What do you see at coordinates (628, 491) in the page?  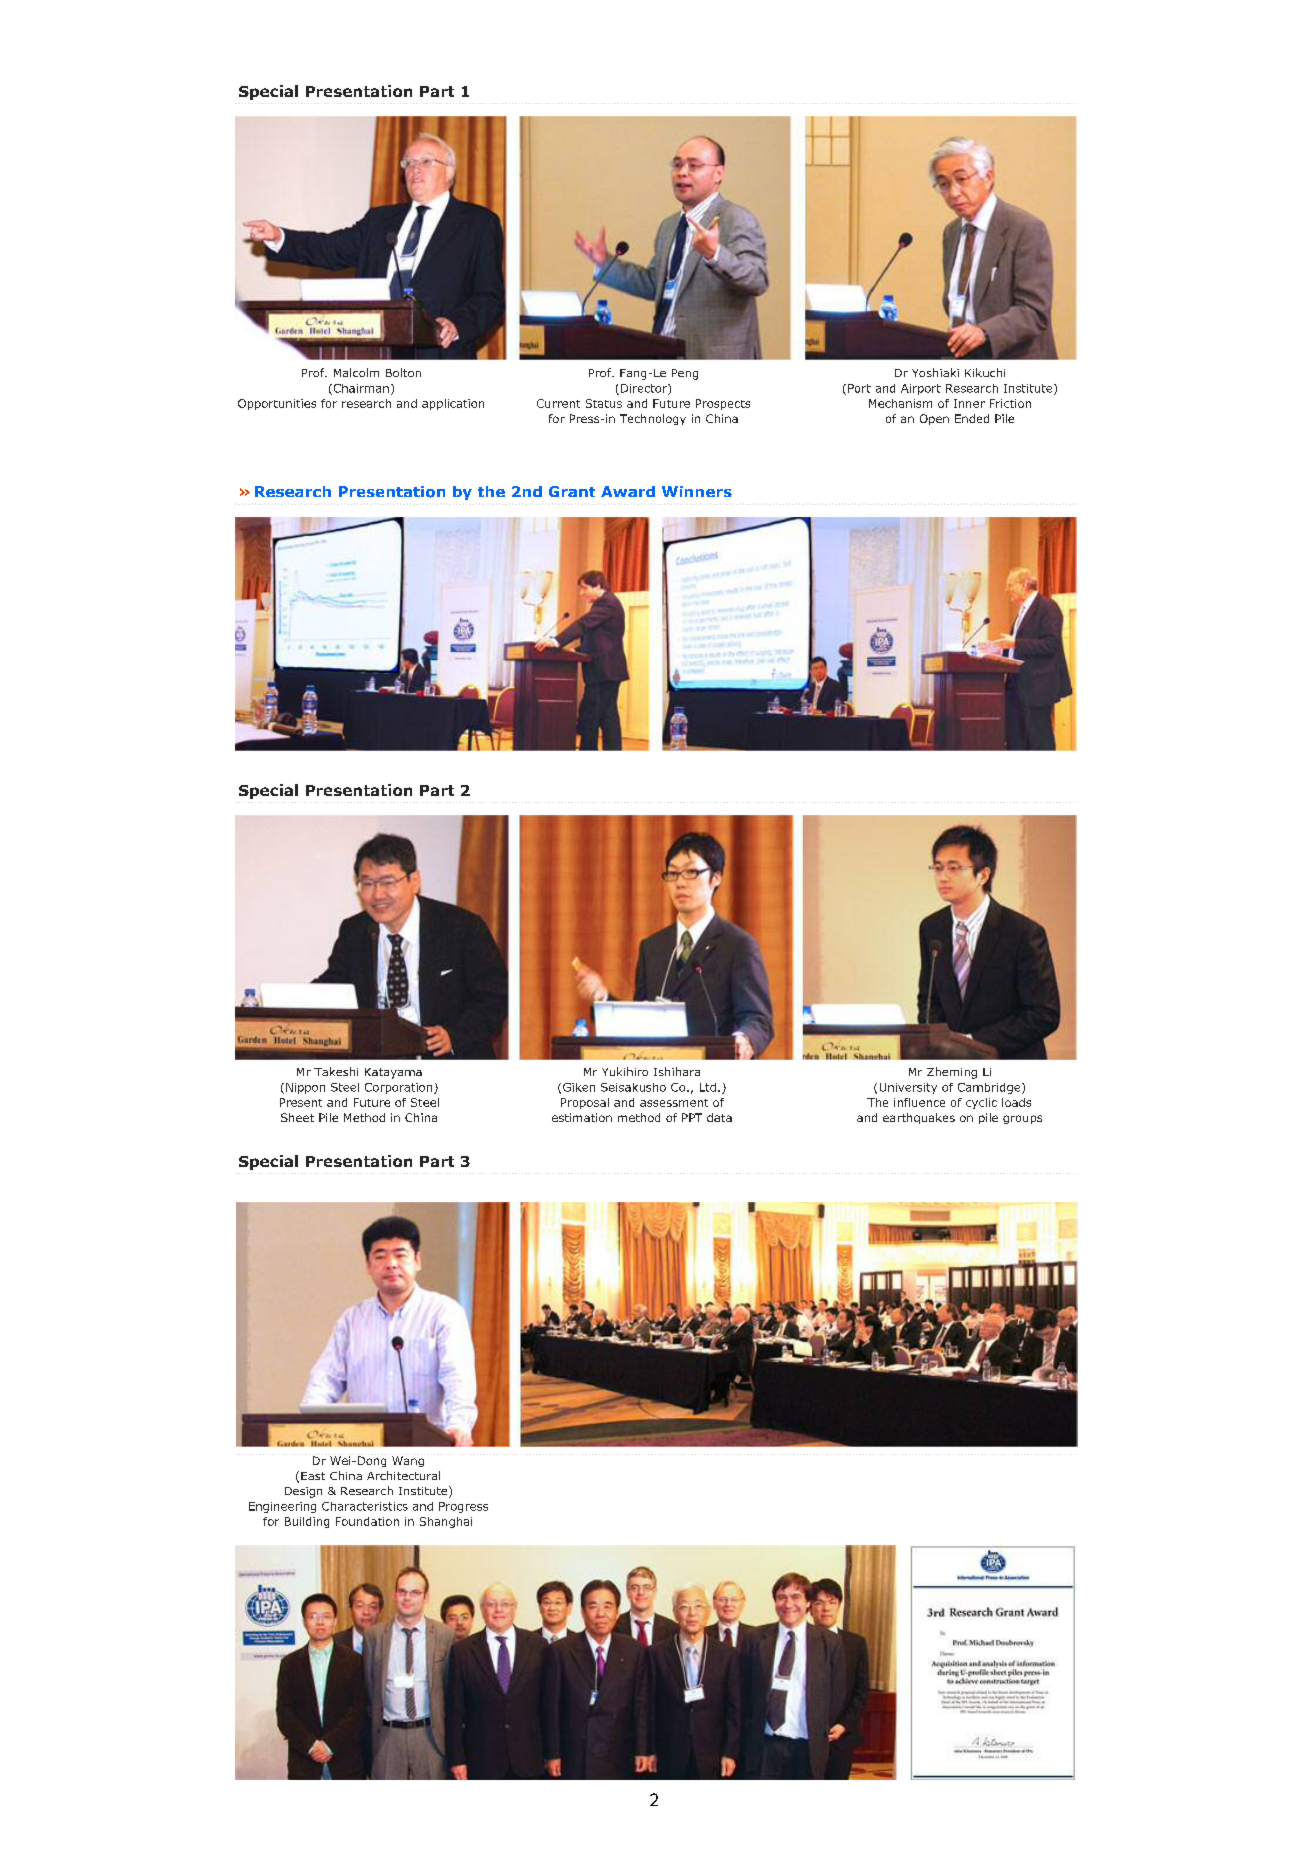 I see `Award` at bounding box center [628, 491].
